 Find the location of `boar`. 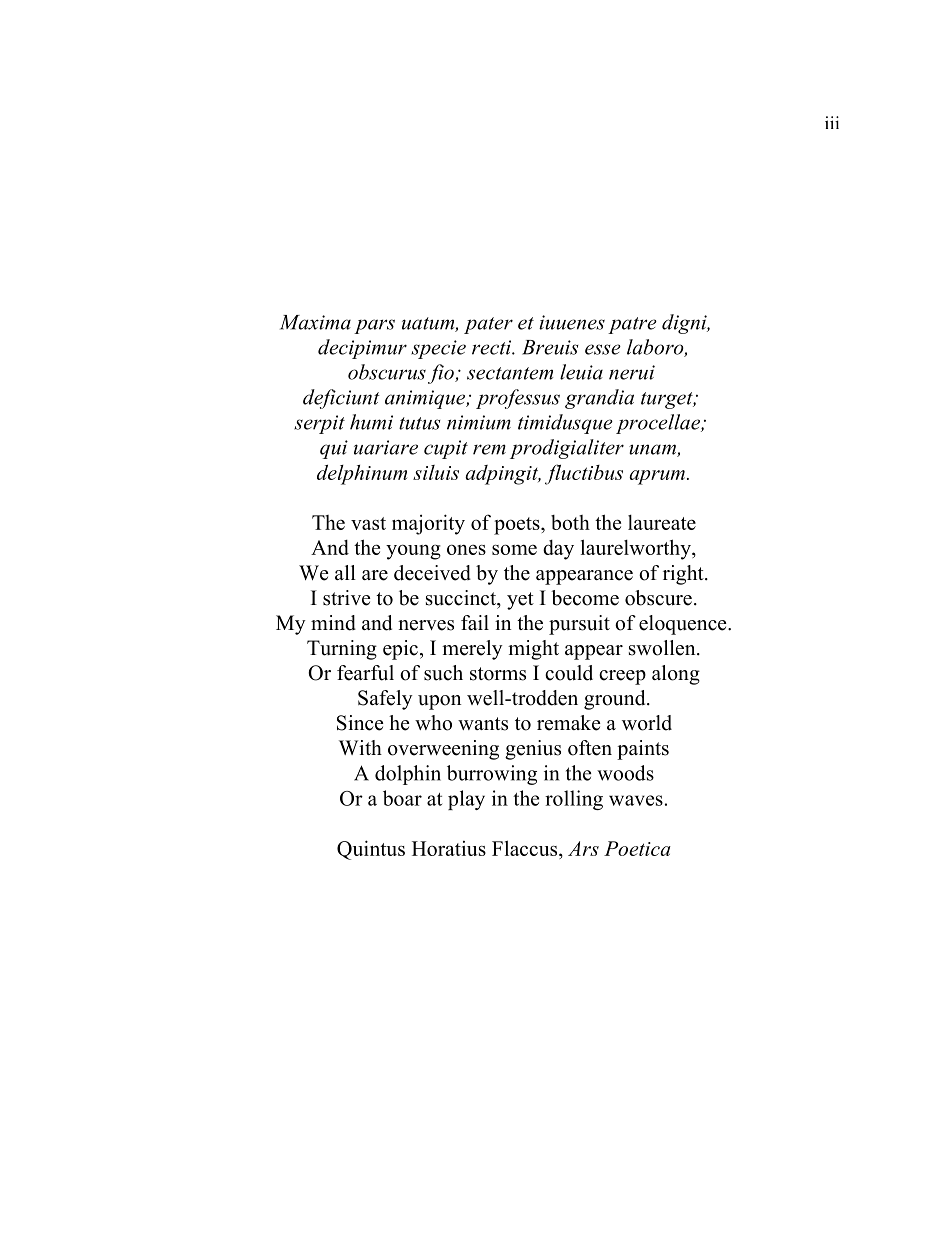

boar is located at coordinates (402, 798).
